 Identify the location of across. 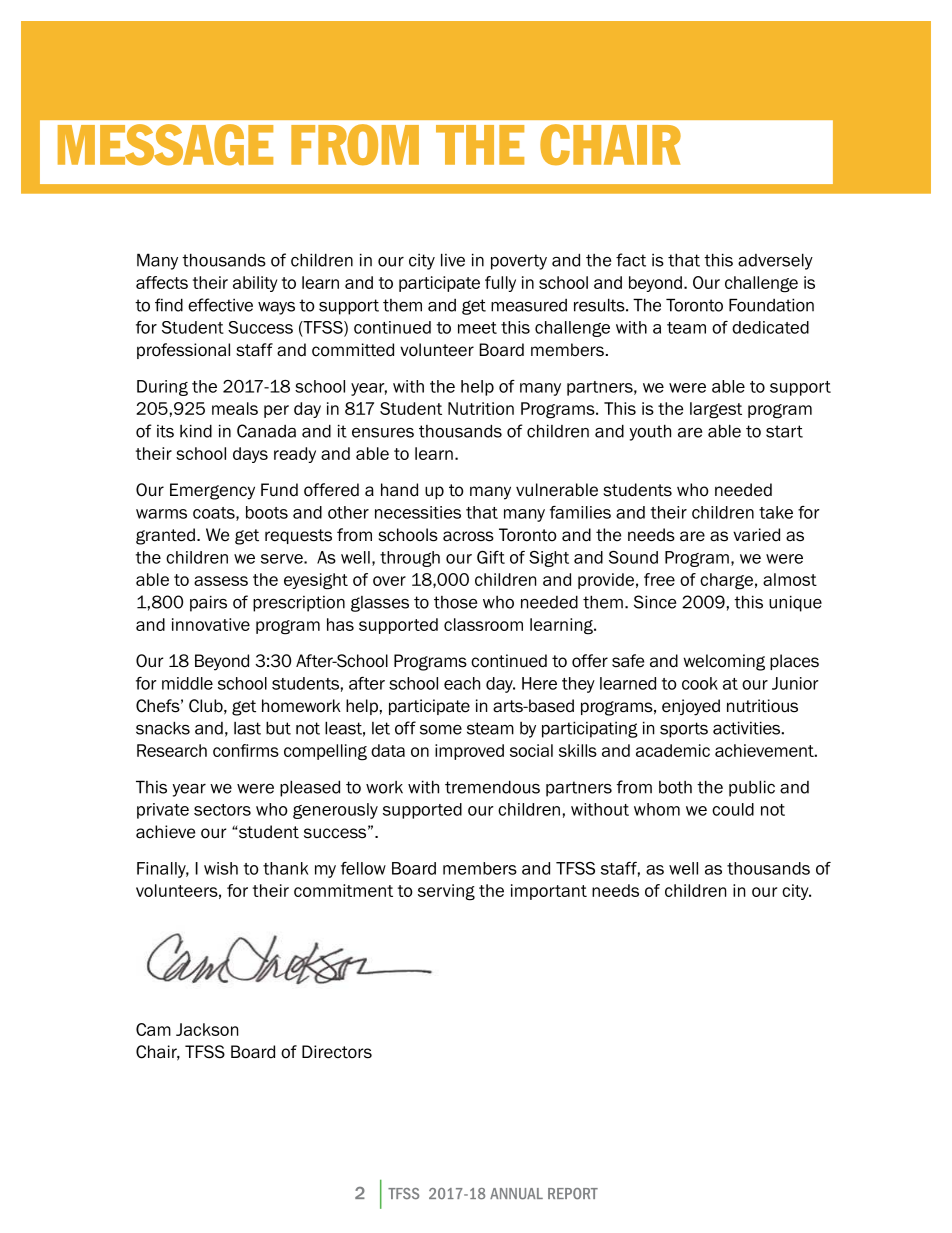
(468, 536).
